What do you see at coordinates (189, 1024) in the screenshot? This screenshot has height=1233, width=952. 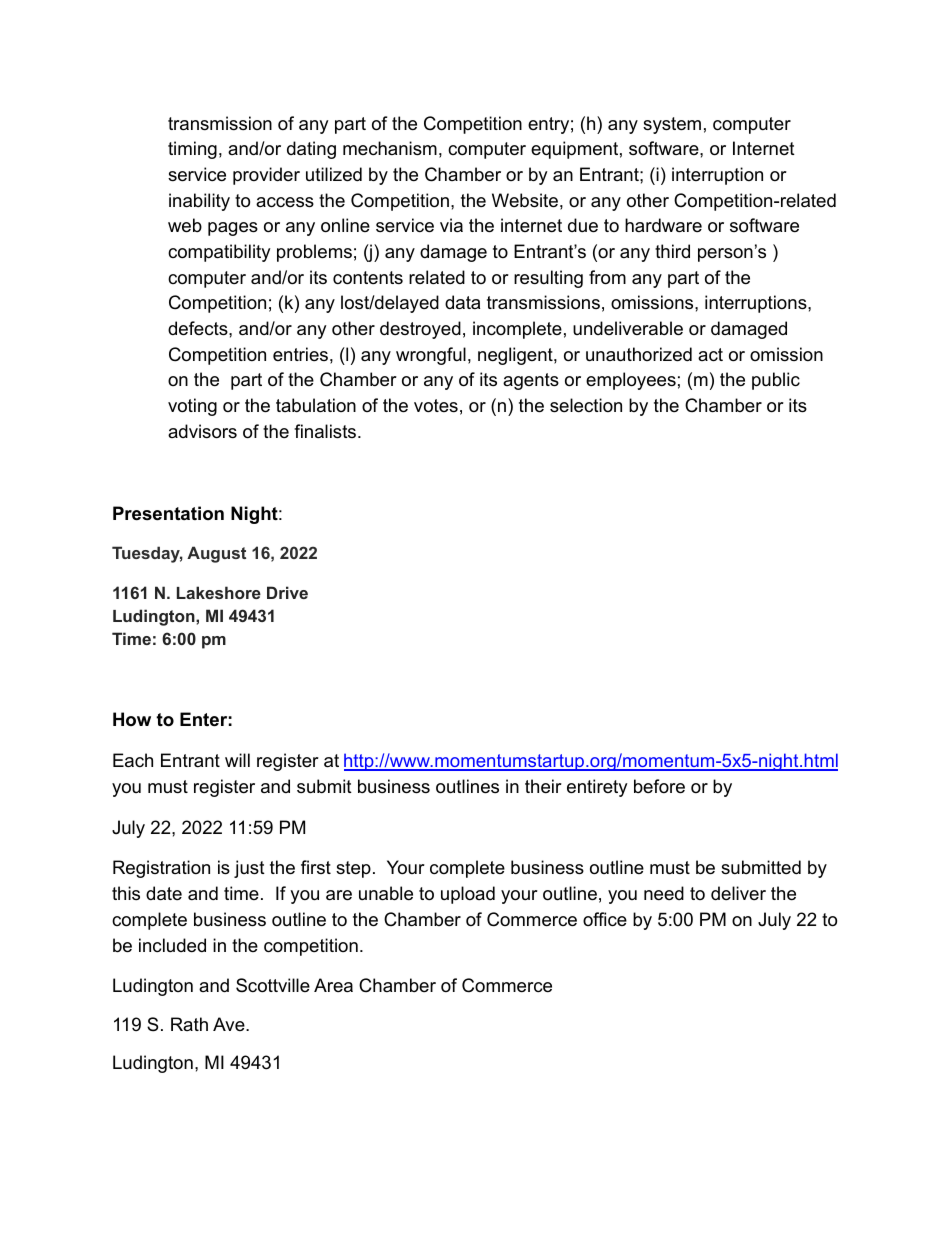 I see `Rath` at bounding box center [189, 1024].
